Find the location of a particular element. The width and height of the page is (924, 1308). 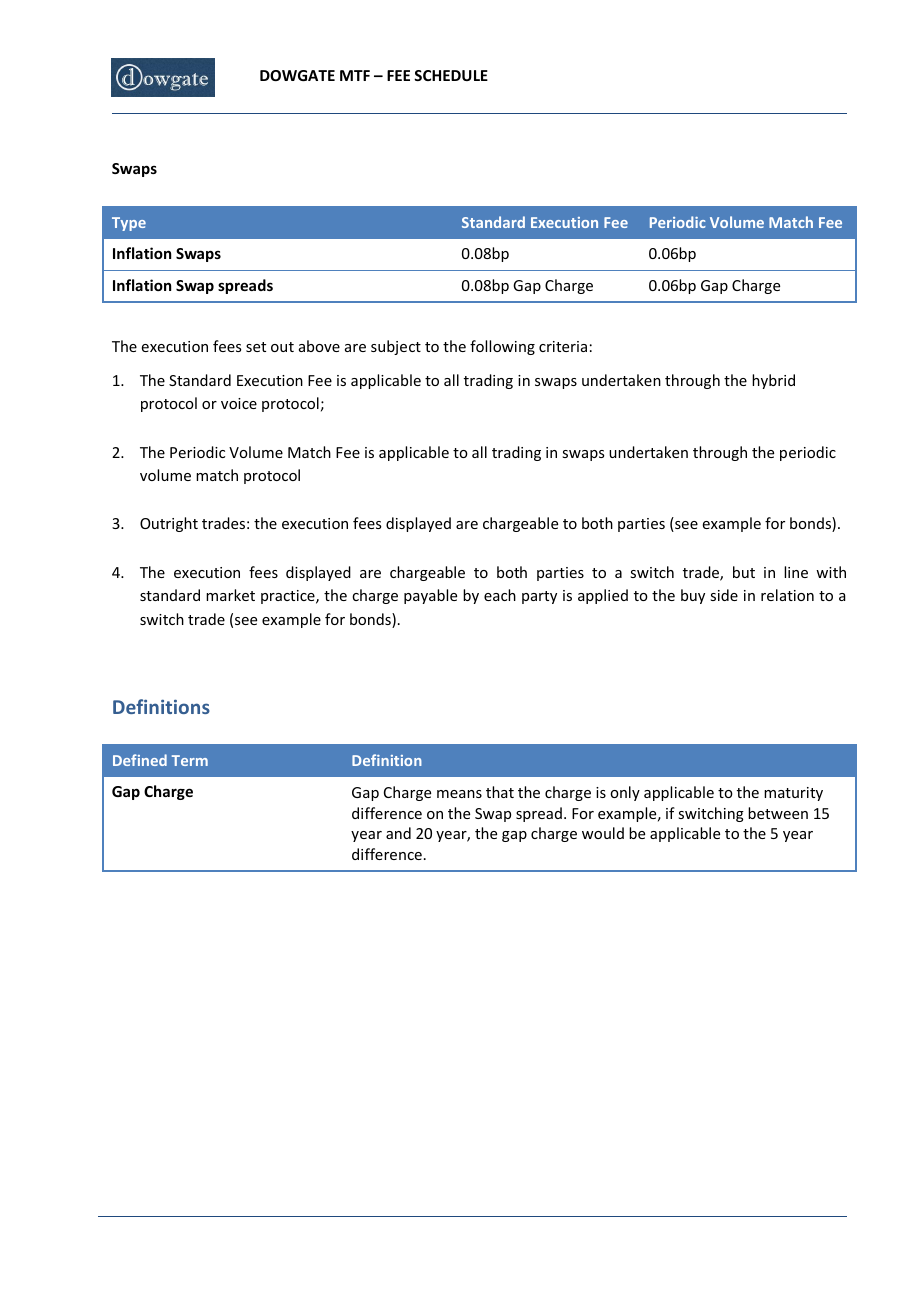

MTF is located at coordinates (355, 75).
